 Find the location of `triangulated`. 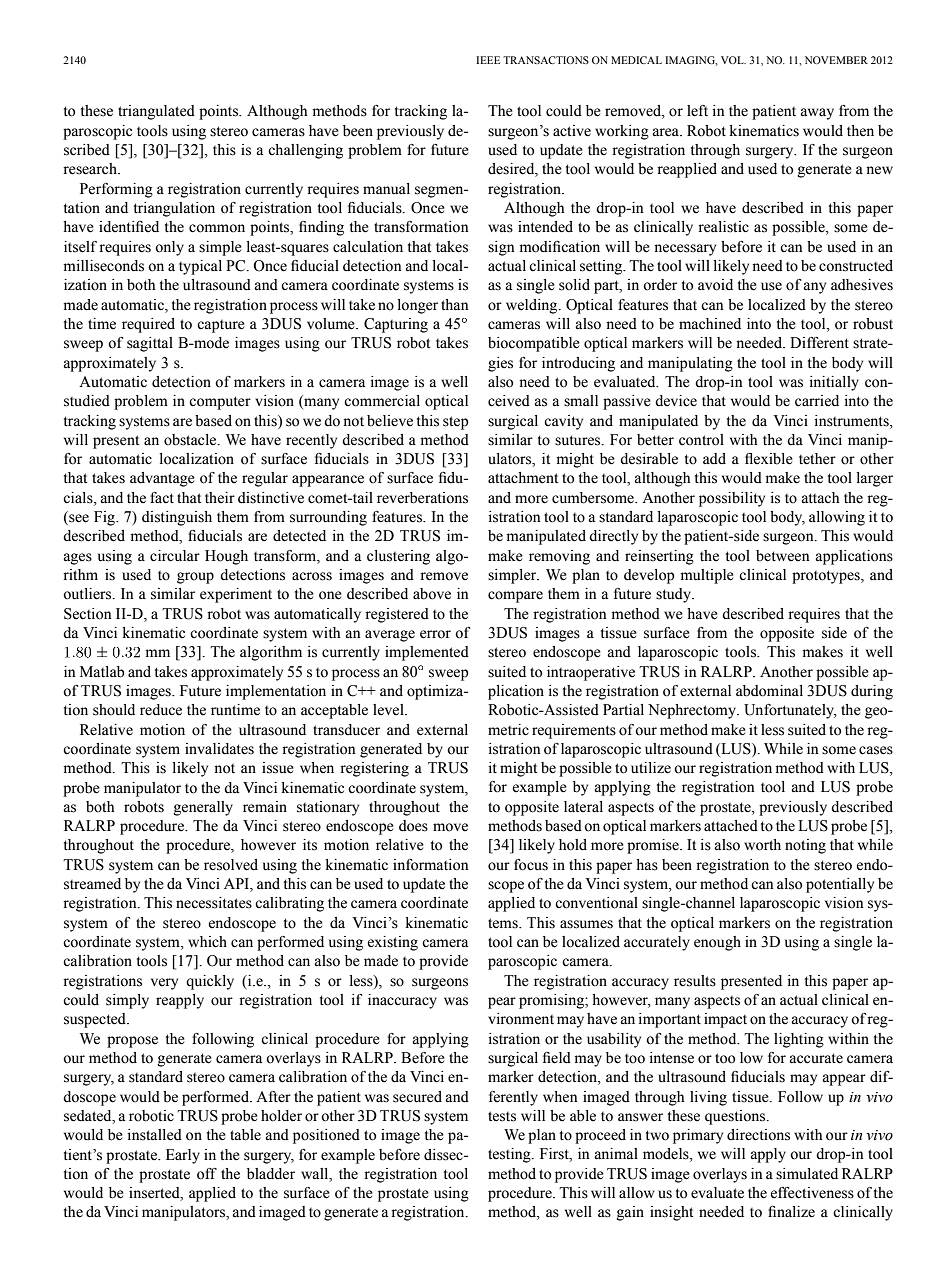

triangulated is located at coordinates (156, 112).
